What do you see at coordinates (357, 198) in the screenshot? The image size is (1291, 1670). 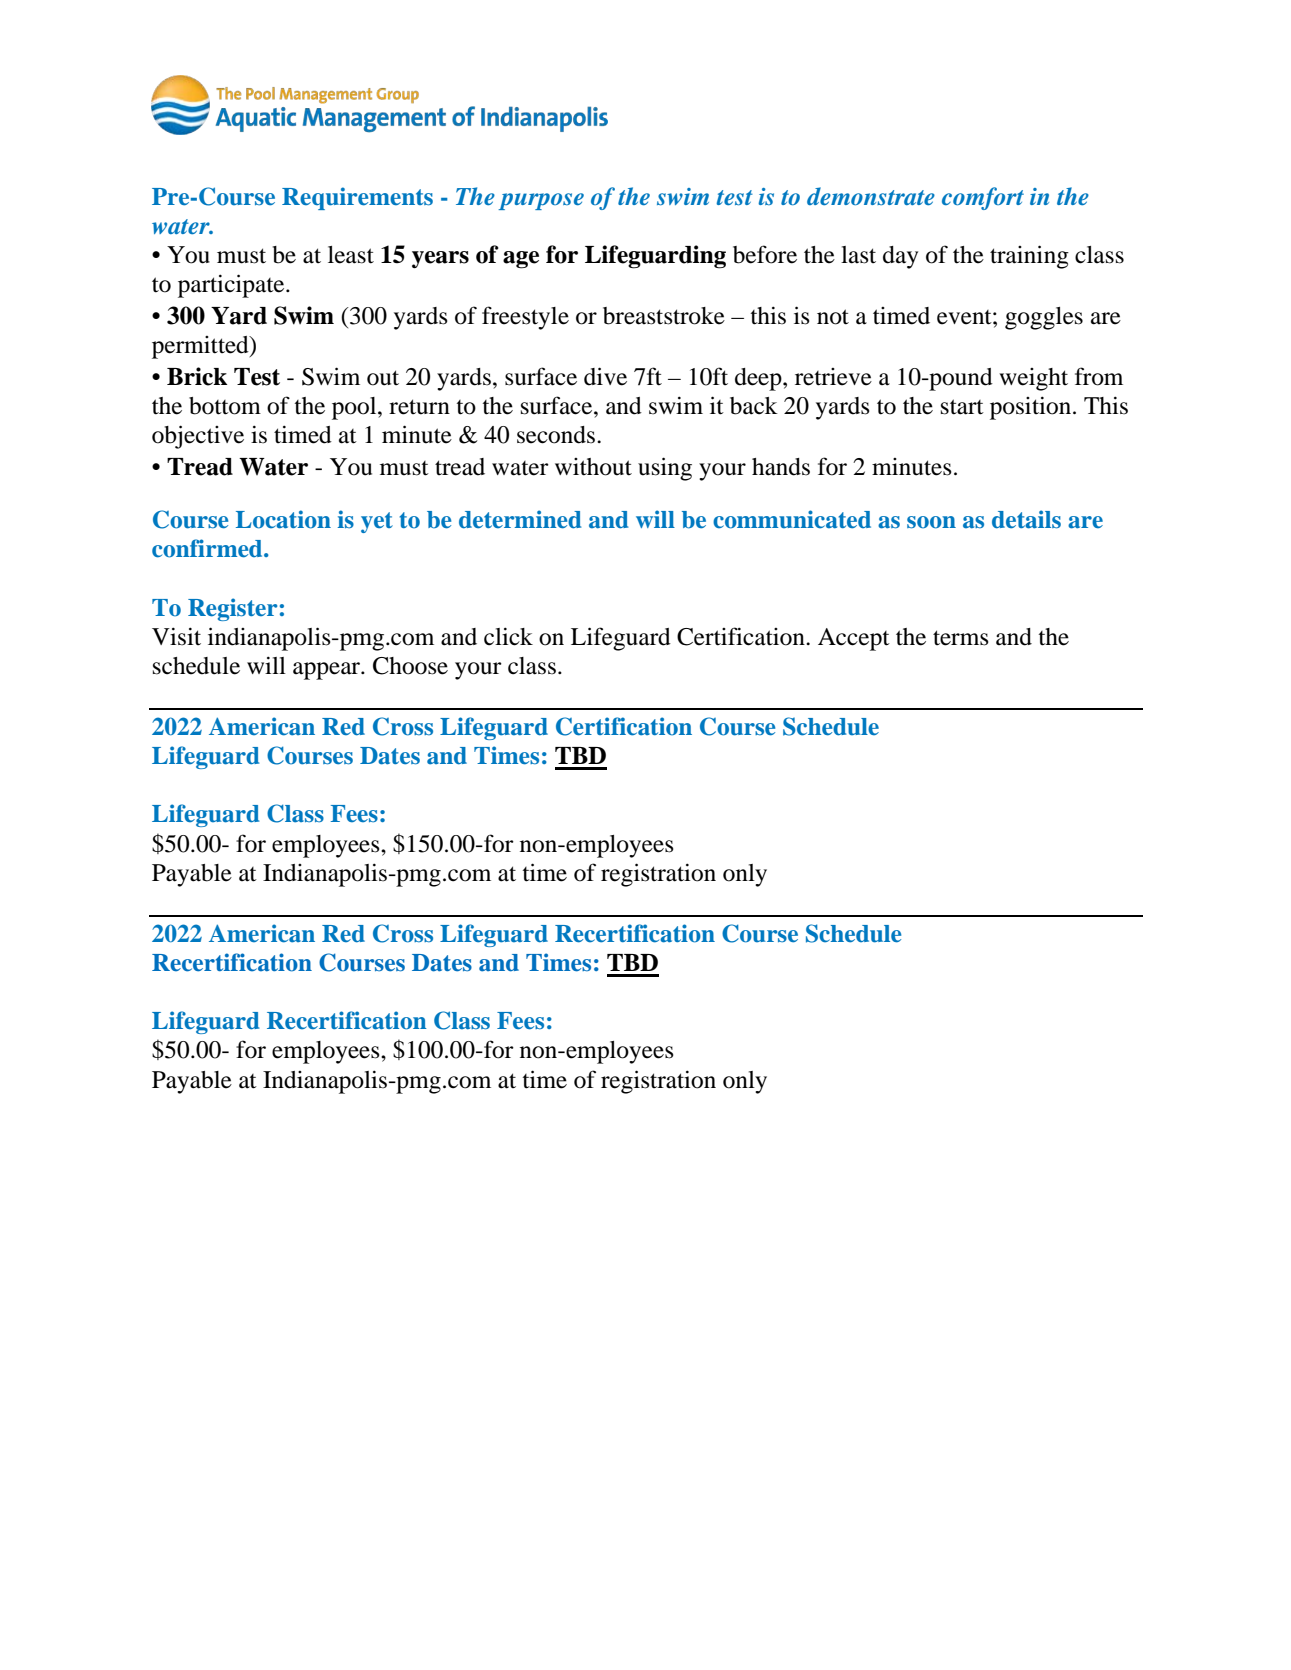 I see `Requirements` at bounding box center [357, 198].
